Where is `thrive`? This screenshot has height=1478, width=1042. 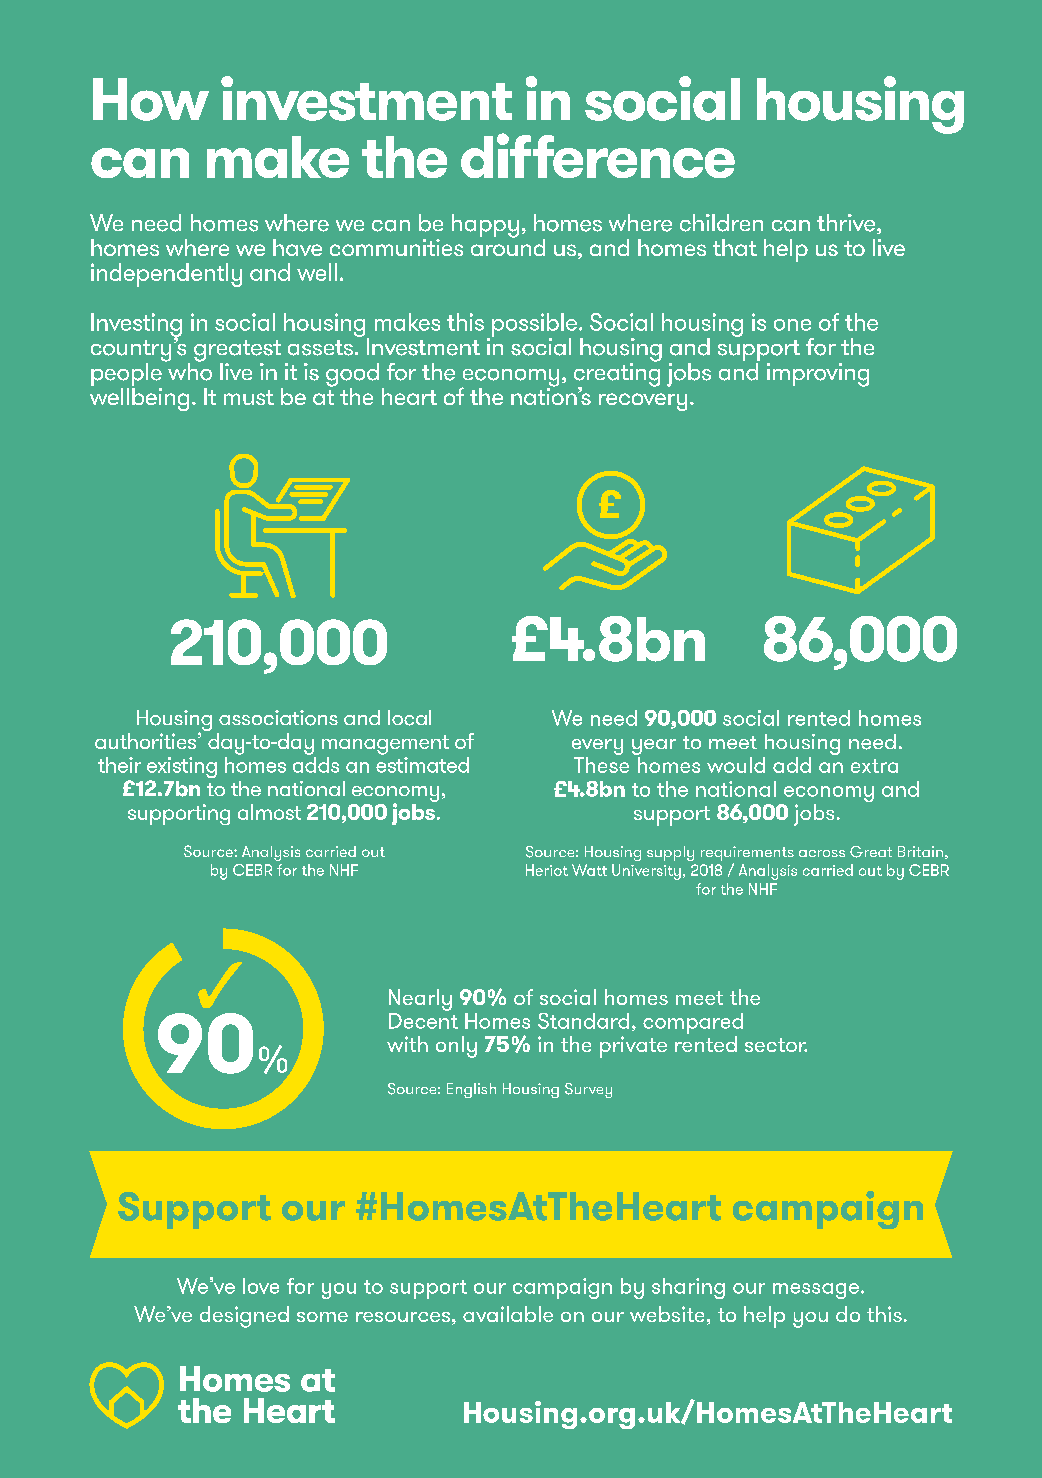 thrive is located at coordinates (846, 223).
